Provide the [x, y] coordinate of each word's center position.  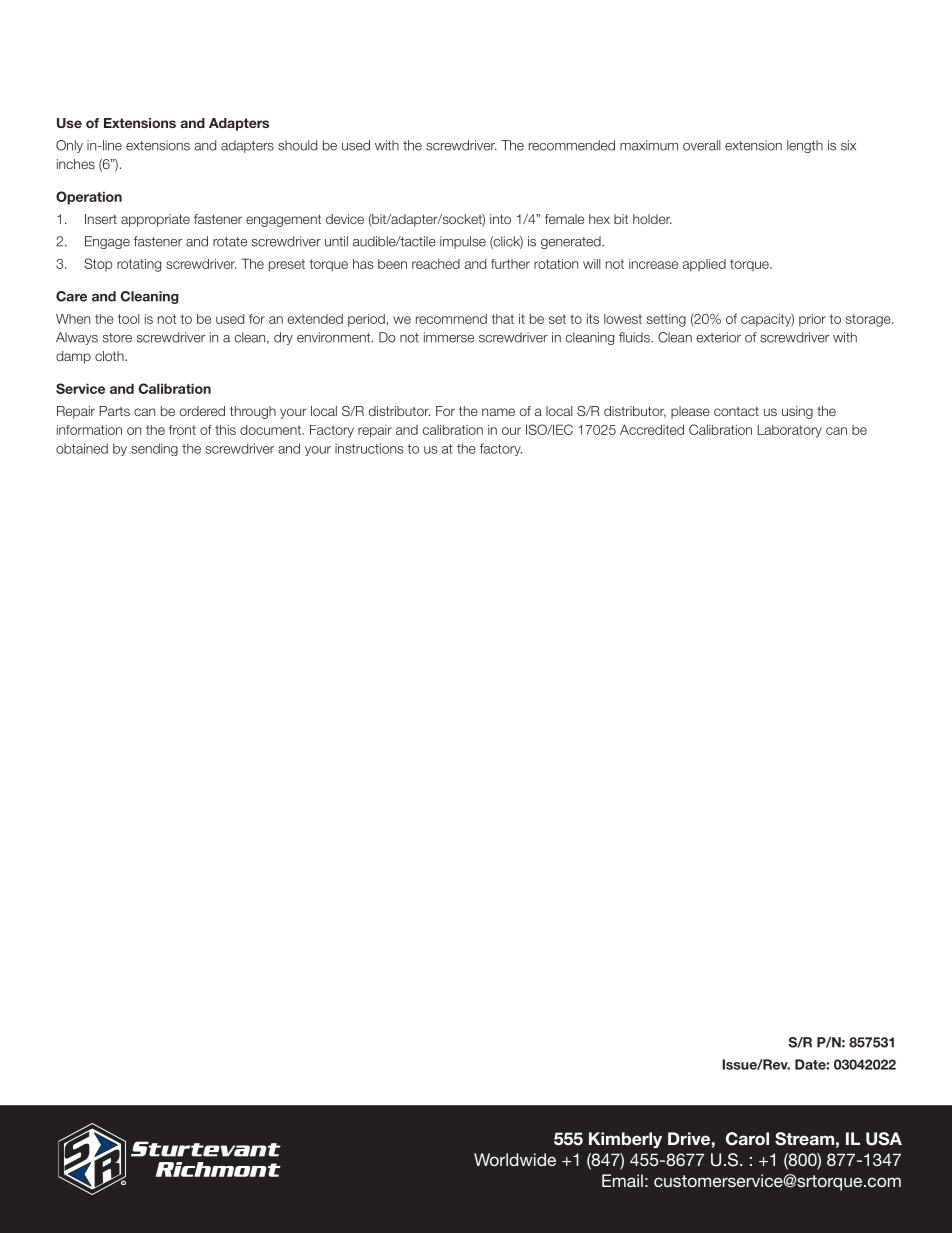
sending [154, 449]
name [498, 412]
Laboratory [789, 431]
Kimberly [625, 1140]
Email [622, 1180]
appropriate [155, 220]
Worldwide [515, 1159]
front [182, 430]
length [805, 146]
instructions [369, 448]
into [500, 219]
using [797, 412]
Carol [747, 1139]
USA [884, 1139]
